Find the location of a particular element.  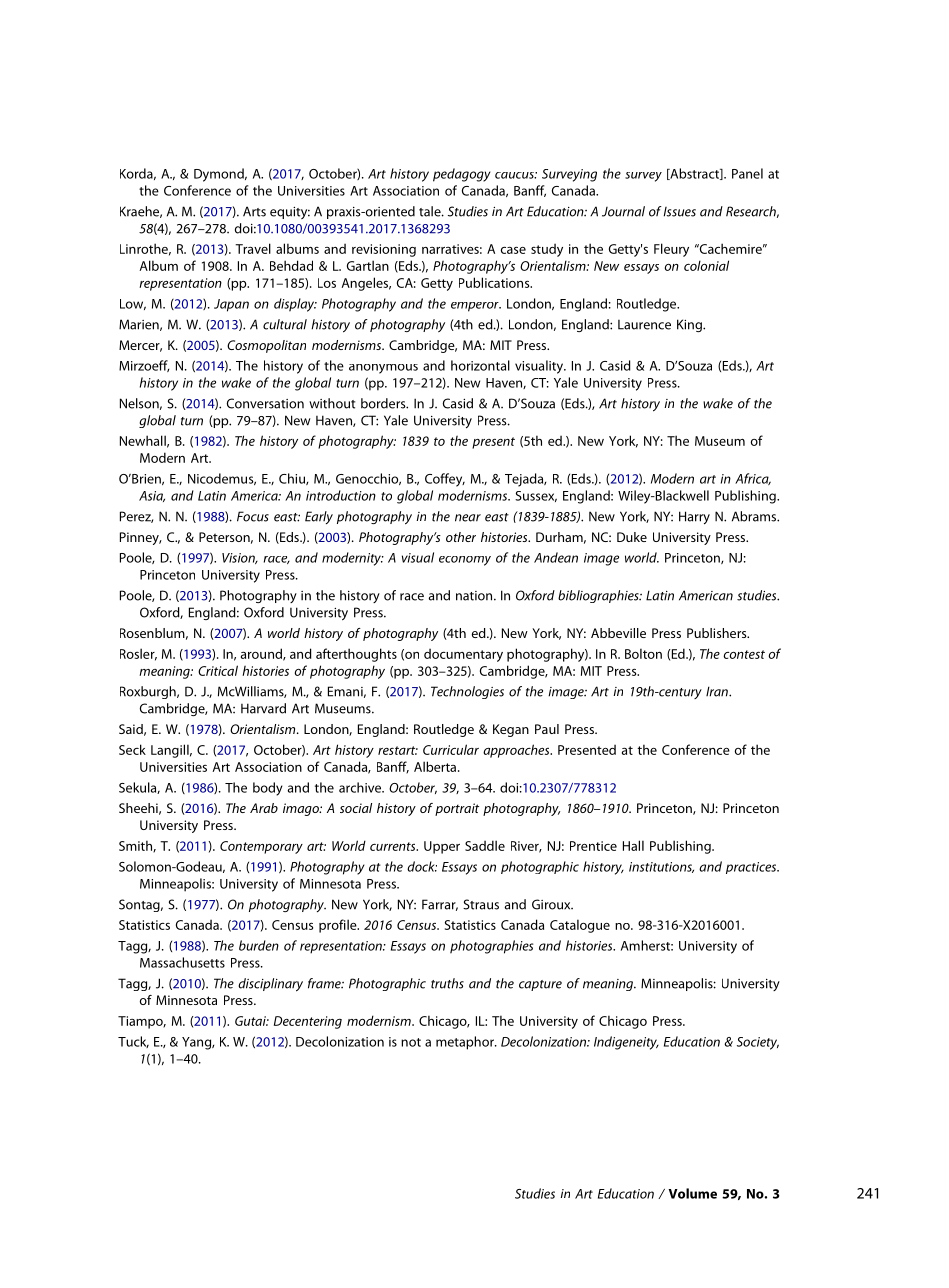

Issues is located at coordinates (680, 212).
